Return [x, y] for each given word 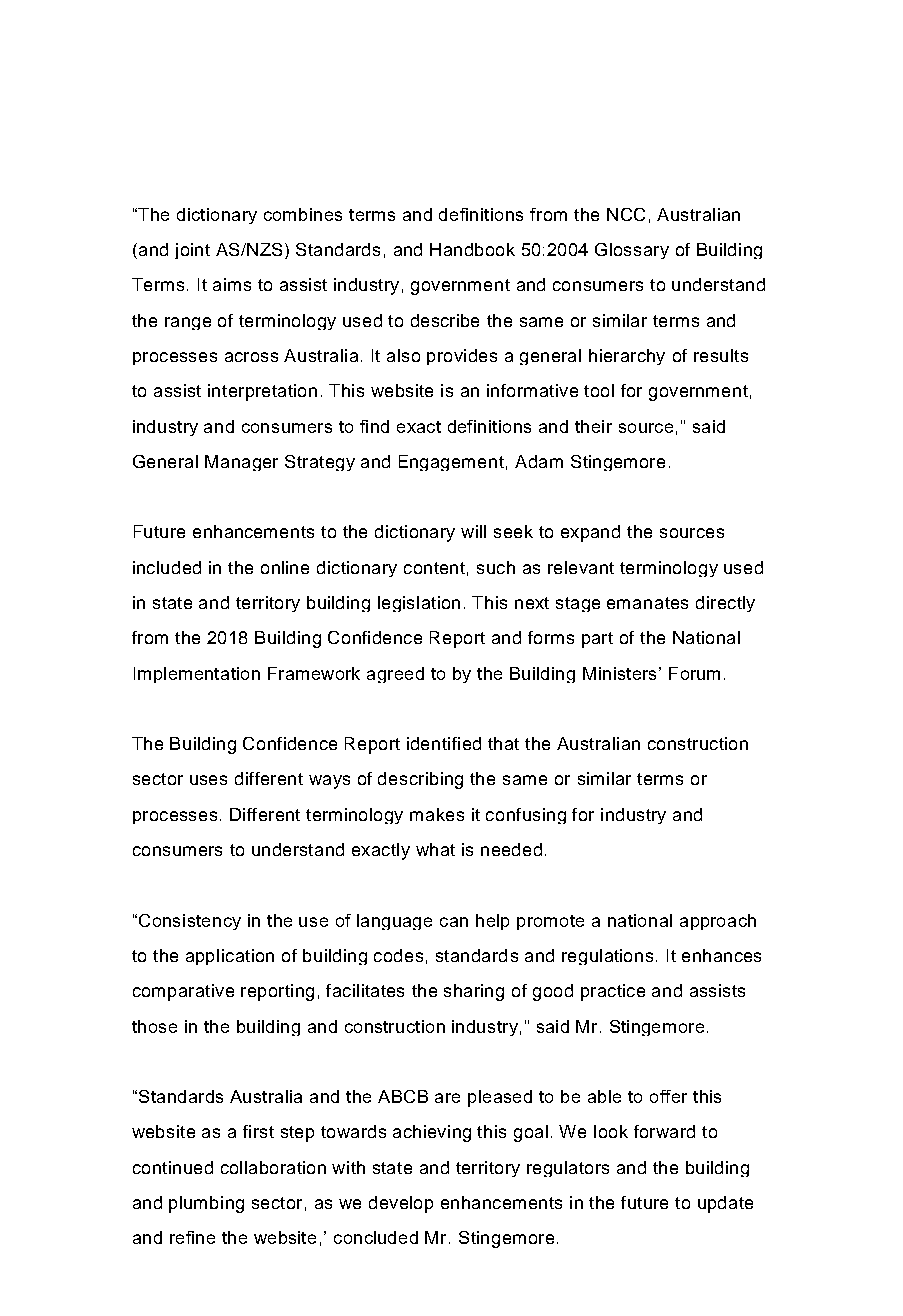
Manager [241, 463]
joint [192, 251]
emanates [647, 603]
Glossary [632, 251]
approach [718, 922]
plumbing [206, 1204]
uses [208, 780]
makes [437, 814]
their [593, 426]
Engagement [451, 463]
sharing [474, 992]
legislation [419, 604]
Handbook [472, 249]
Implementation [197, 675]
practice [613, 992]
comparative [183, 992]
